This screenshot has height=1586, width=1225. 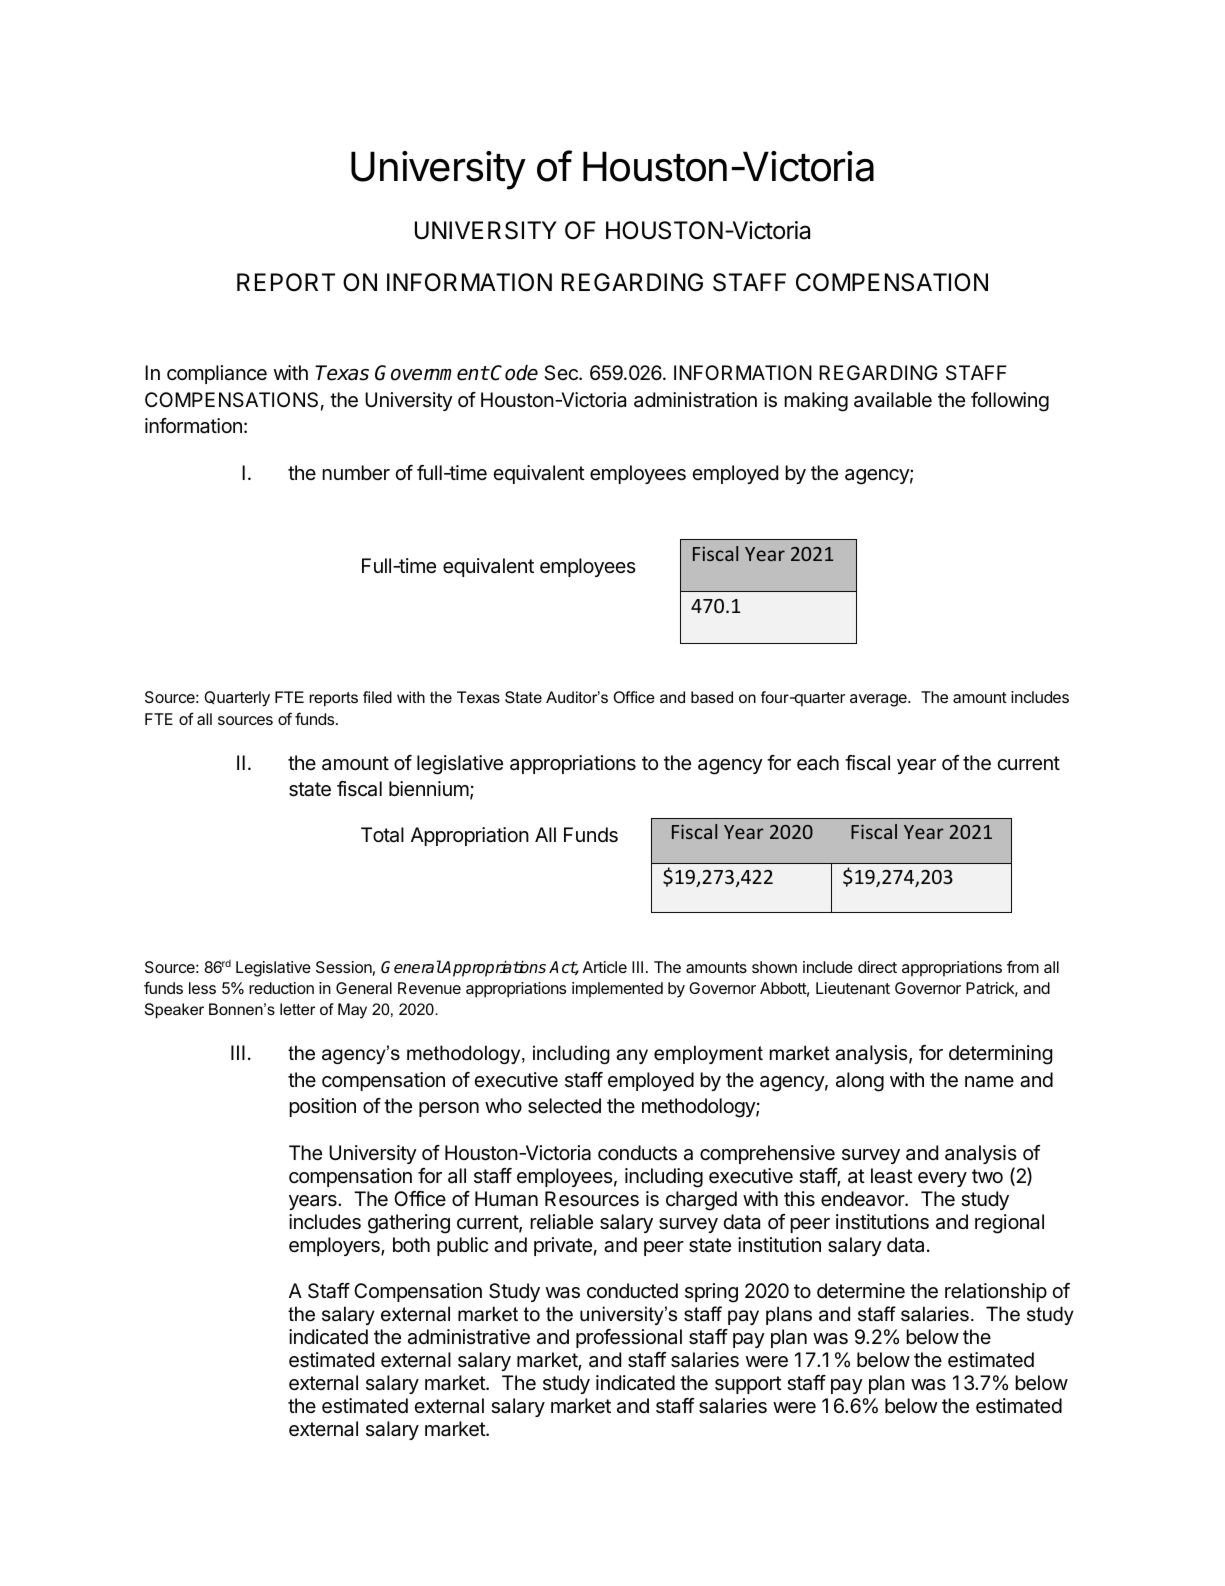 What do you see at coordinates (335, 1246) in the screenshot?
I see `employers` at bounding box center [335, 1246].
